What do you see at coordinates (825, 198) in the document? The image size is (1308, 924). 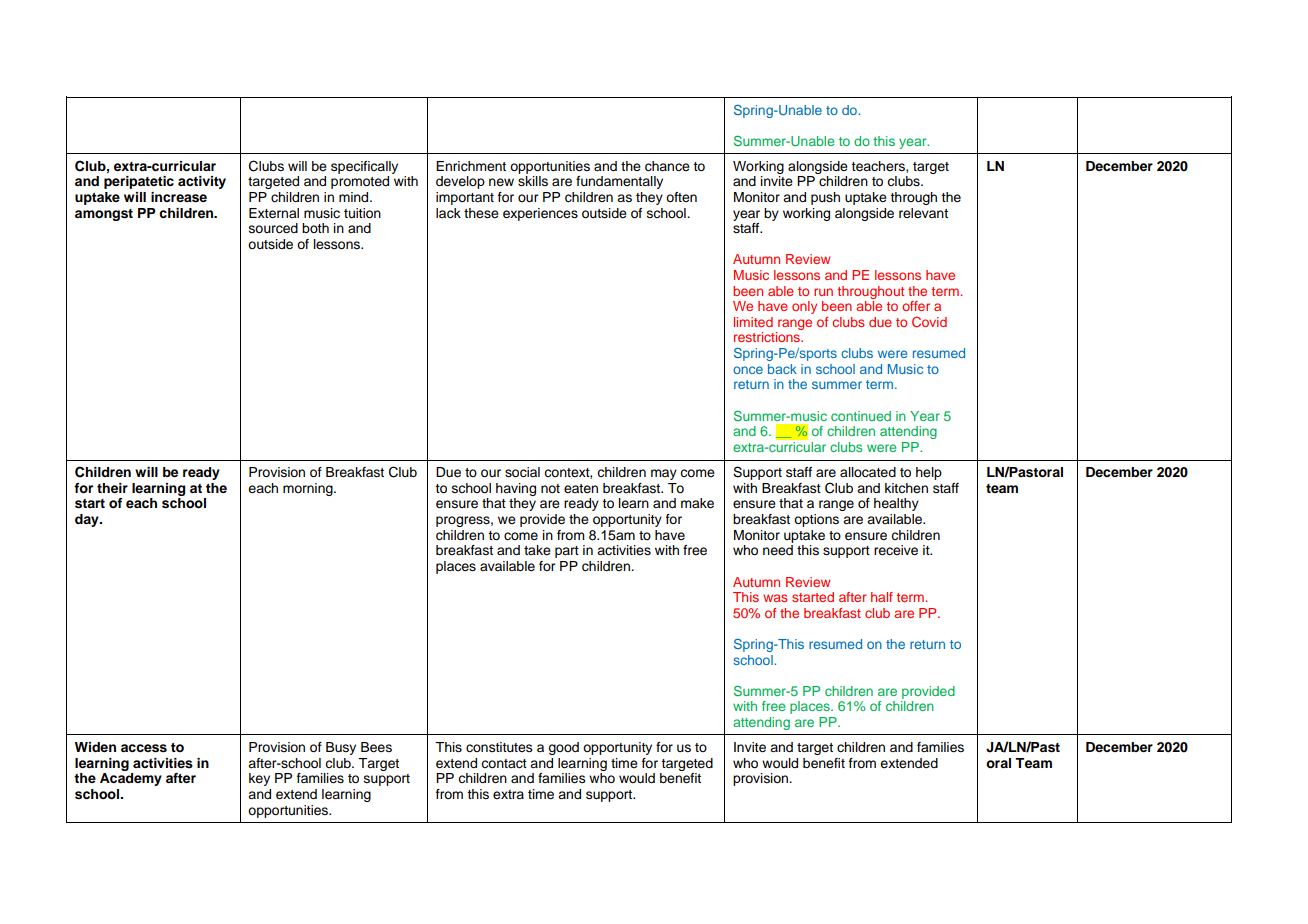 I see `push` at bounding box center [825, 198].
